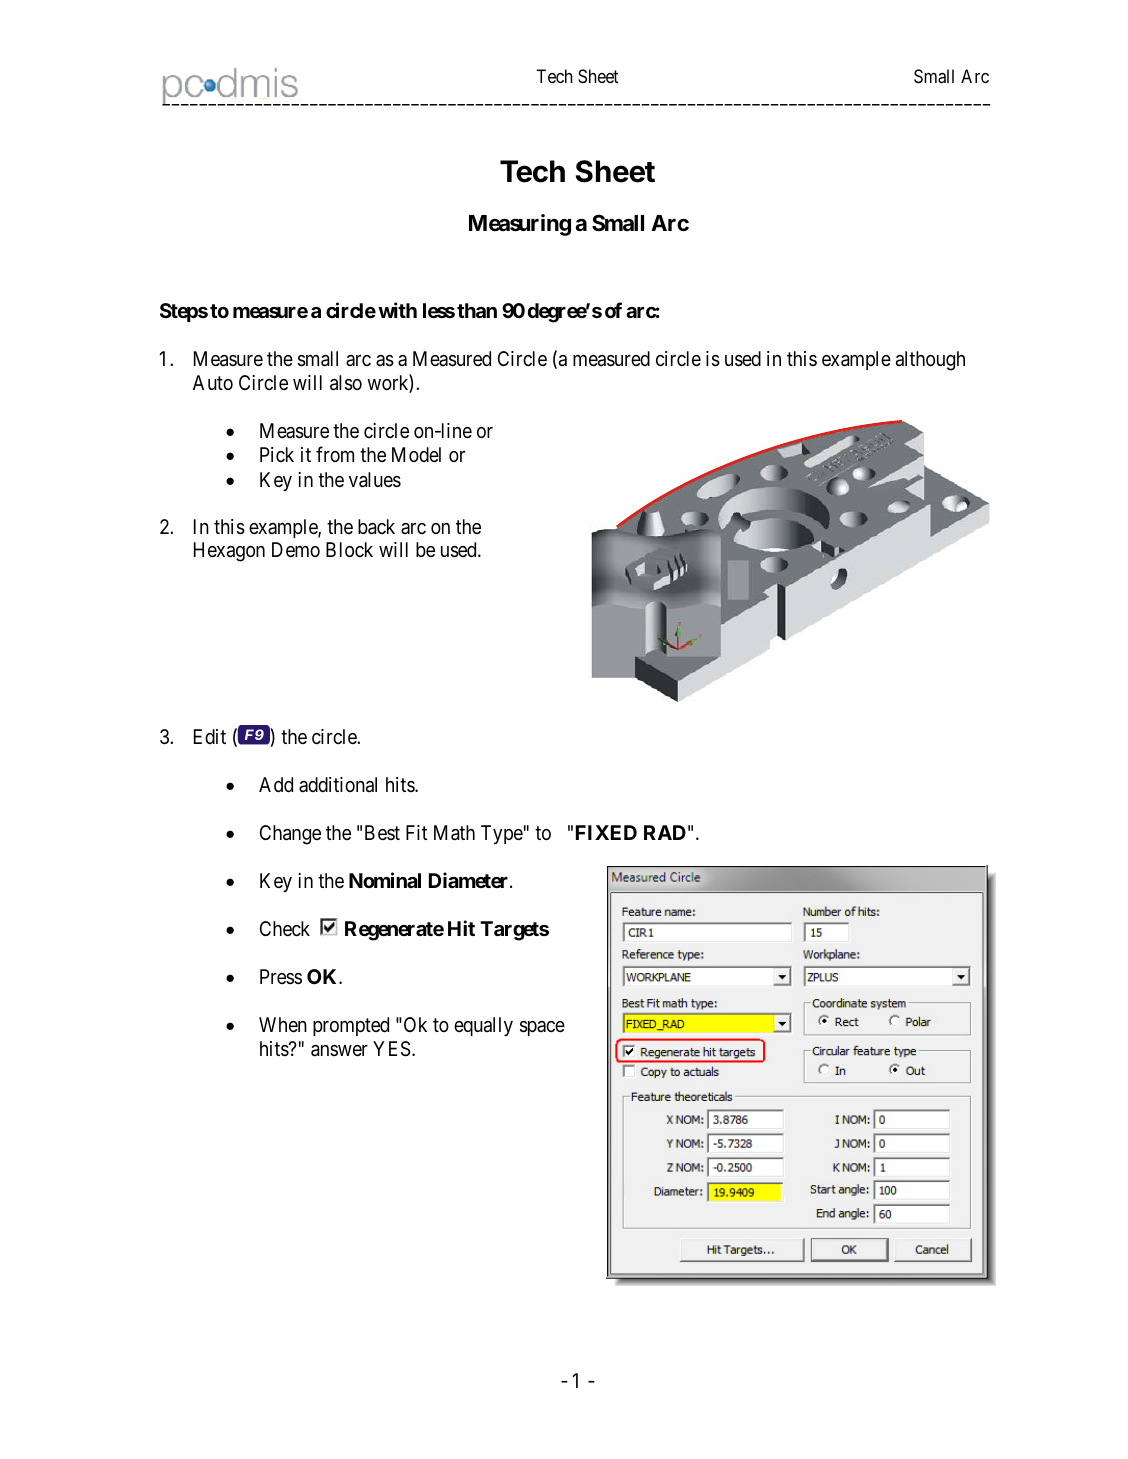 The image size is (1128, 1459). What do you see at coordinates (520, 225) in the screenshot?
I see `Measuring` at bounding box center [520, 225].
